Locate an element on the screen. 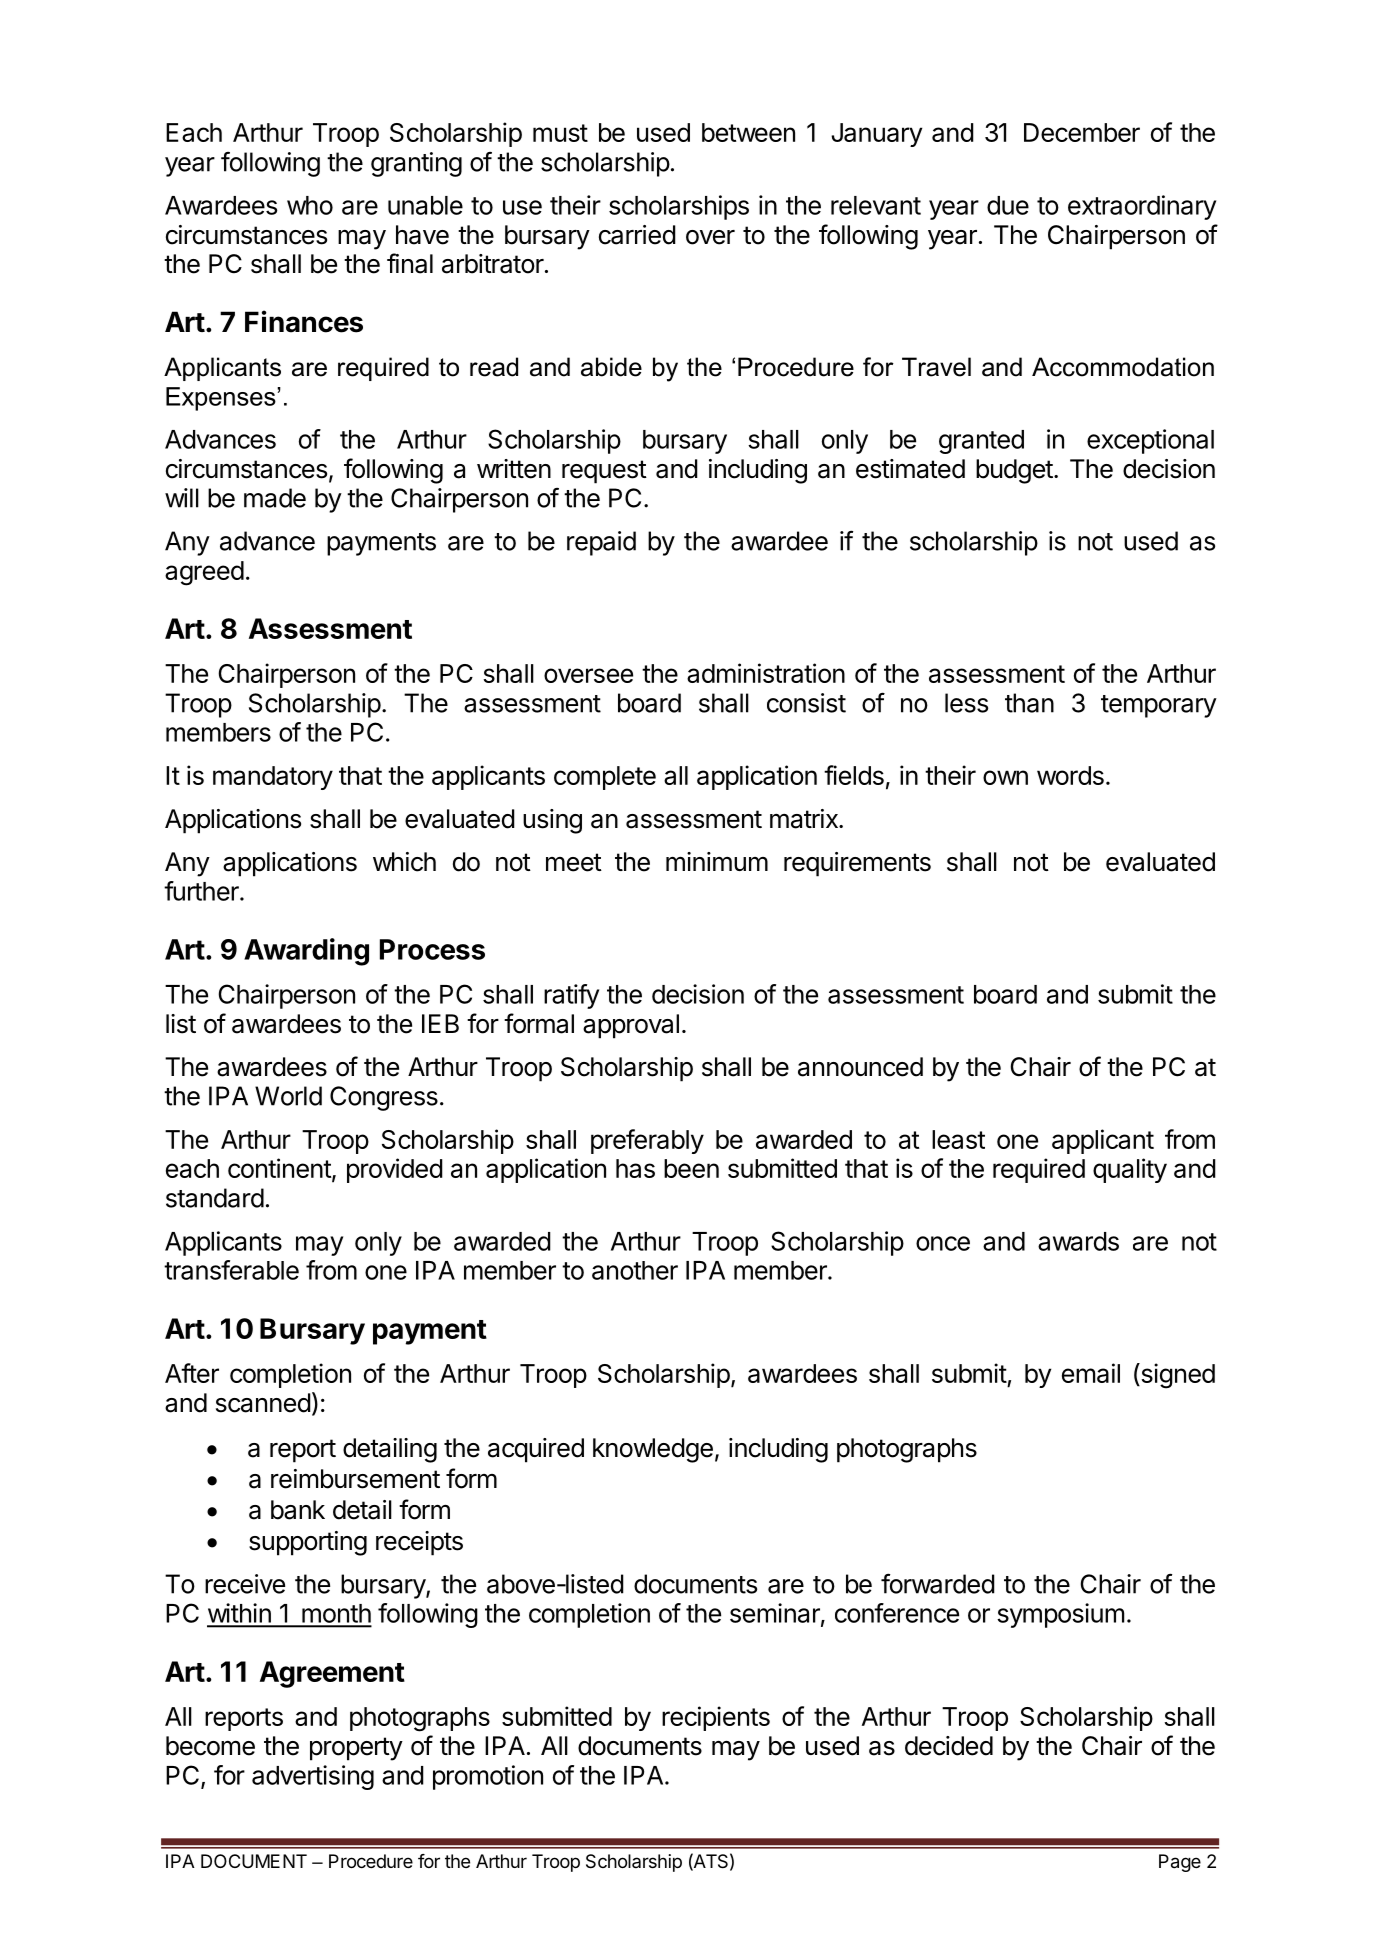 The height and width of the screenshot is (1951, 1380). than is located at coordinates (1029, 703).
